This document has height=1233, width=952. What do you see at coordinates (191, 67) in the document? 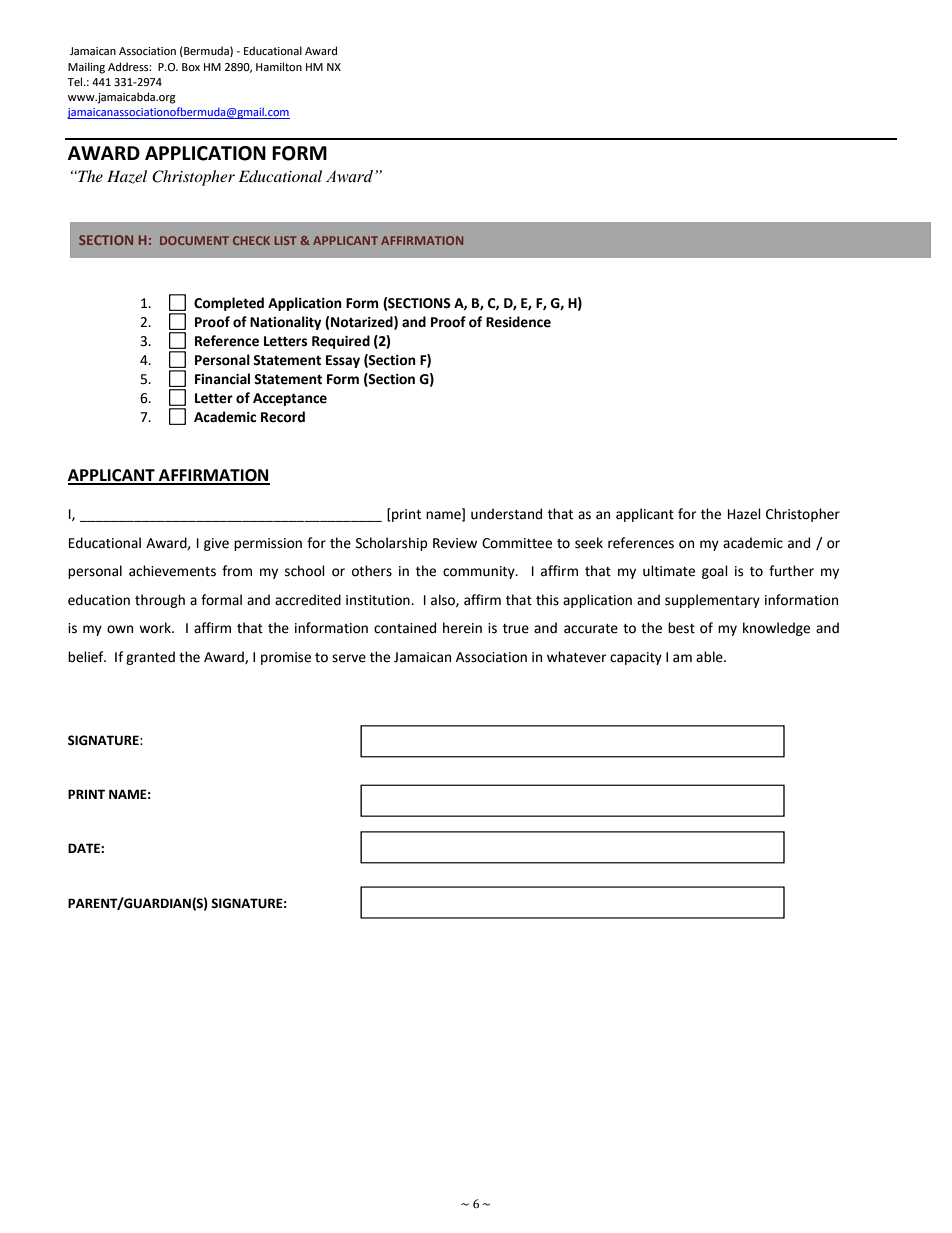
I see `Box` at bounding box center [191, 67].
